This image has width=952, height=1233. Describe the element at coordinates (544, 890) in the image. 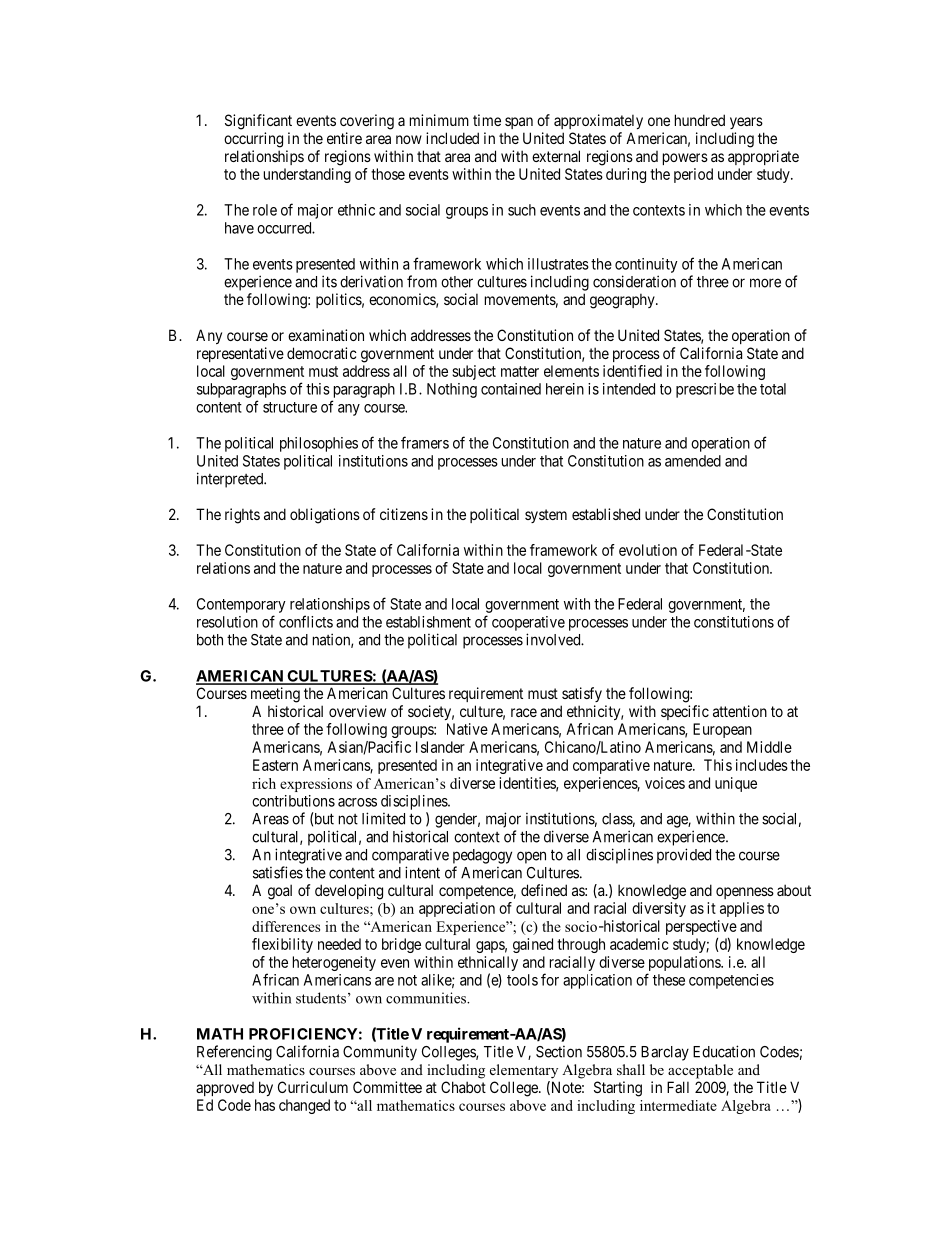

I see `defined` at that location.
